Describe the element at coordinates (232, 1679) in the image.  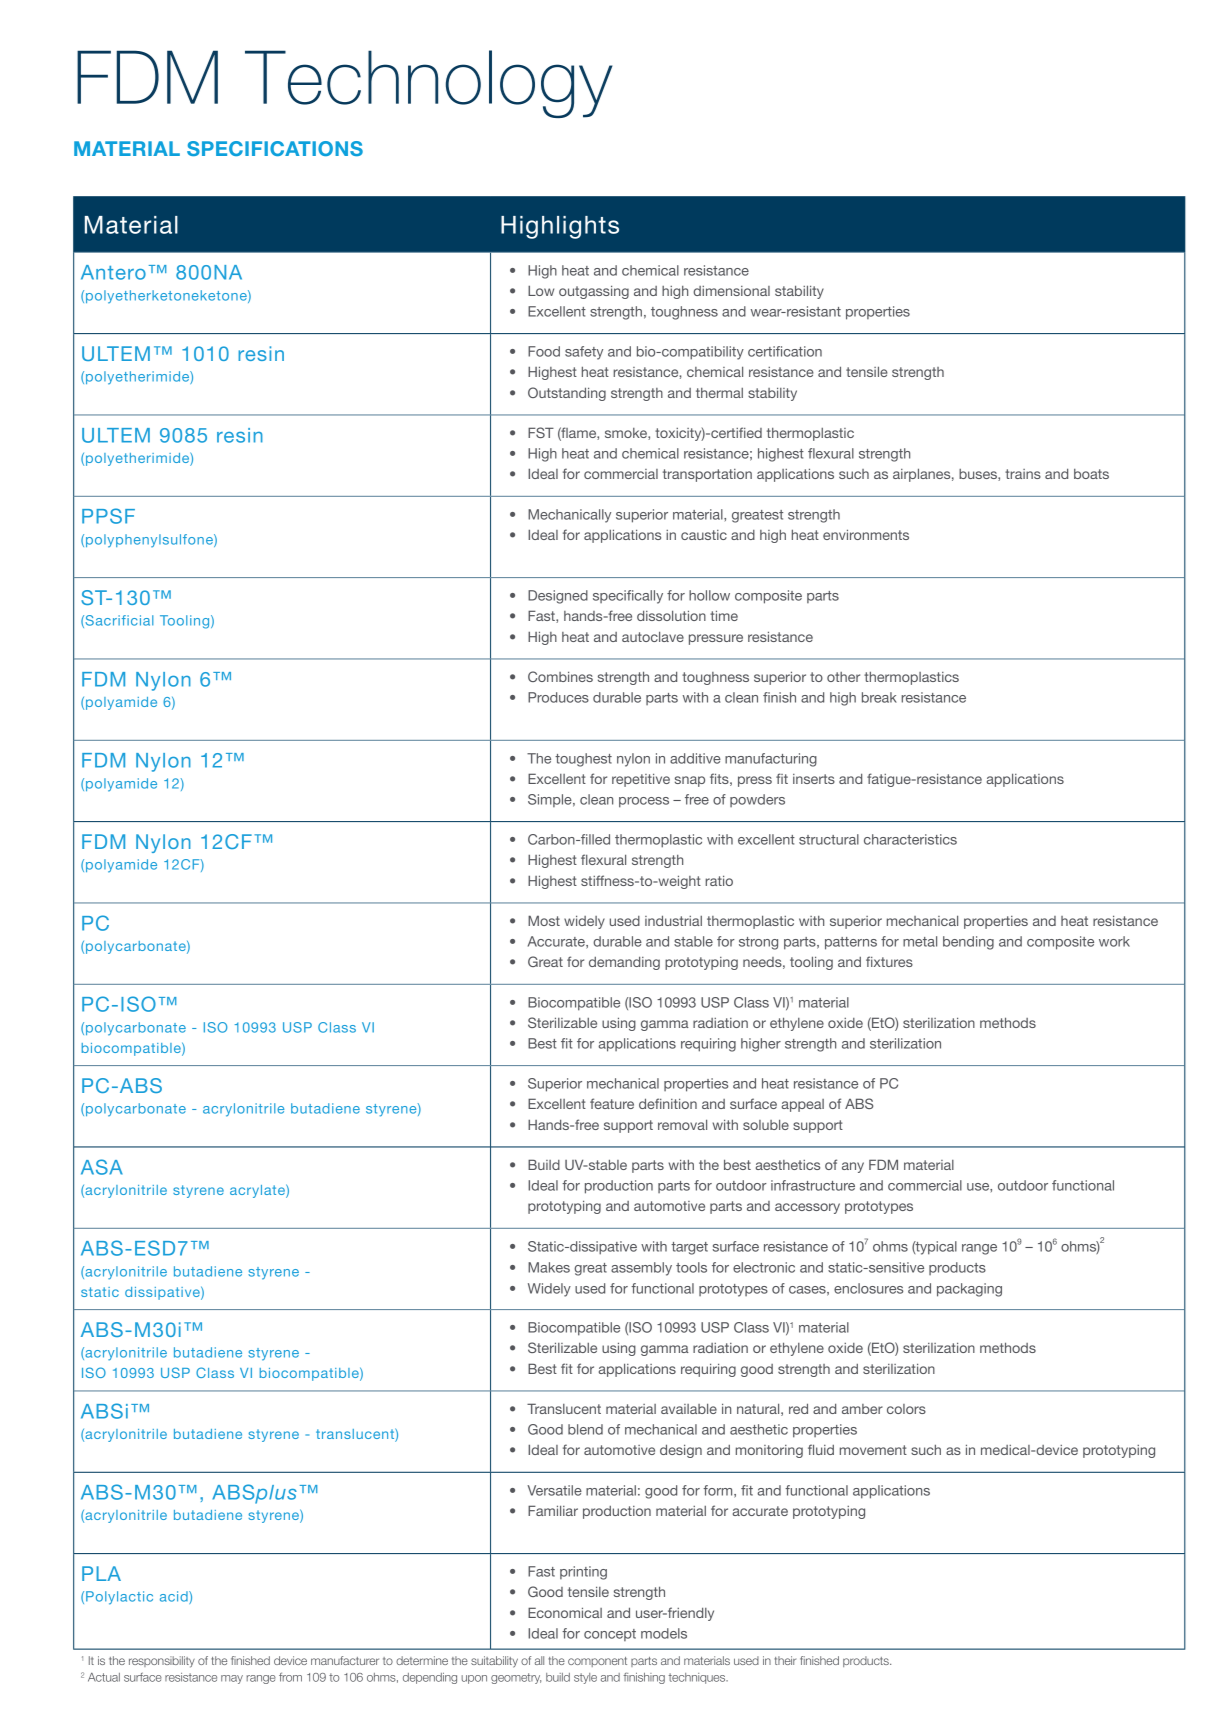
I see `may` at that location.
